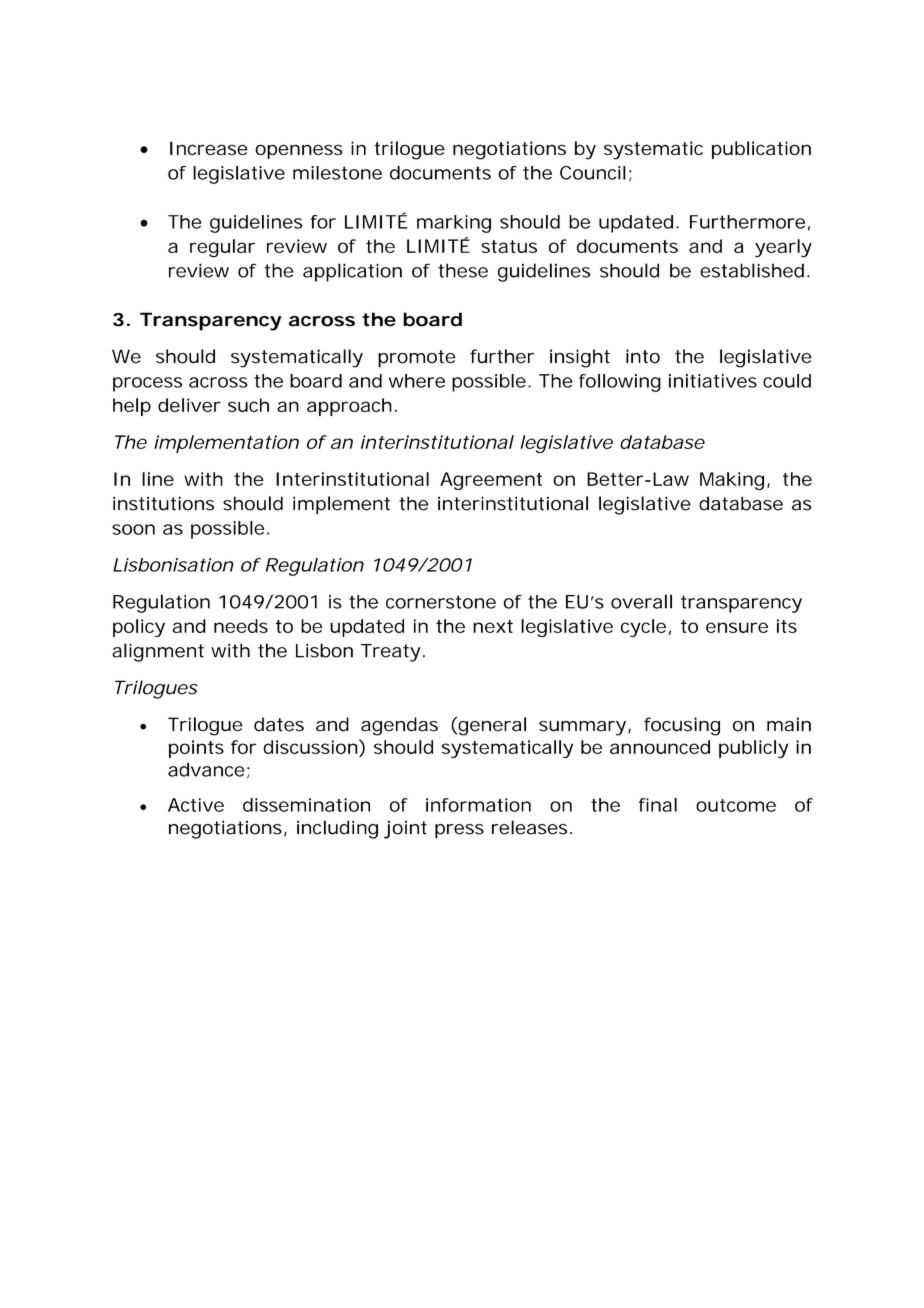  I want to click on institutions, so click(163, 503).
